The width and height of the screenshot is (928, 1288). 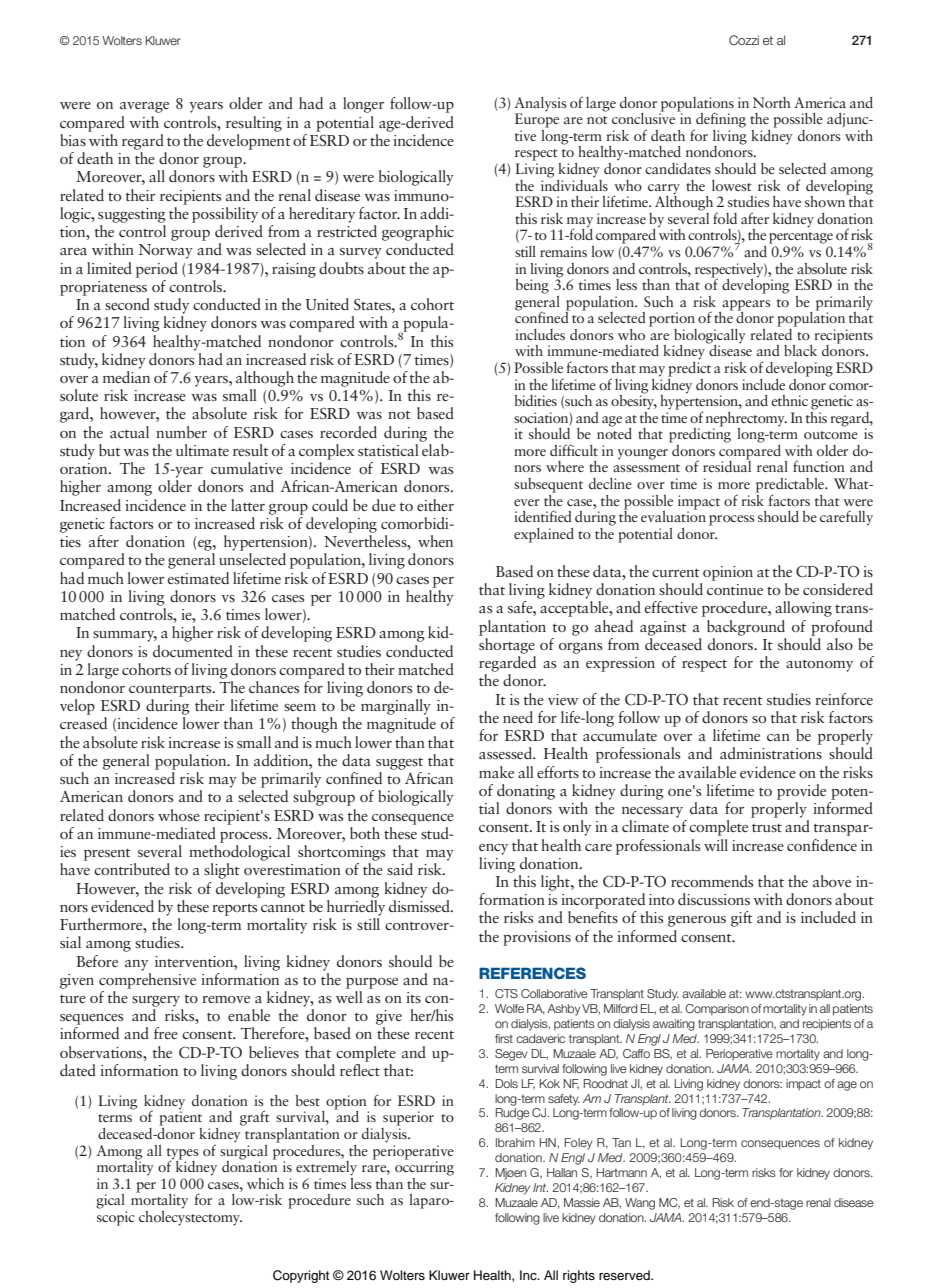 I want to click on autonomy, so click(x=819, y=666).
